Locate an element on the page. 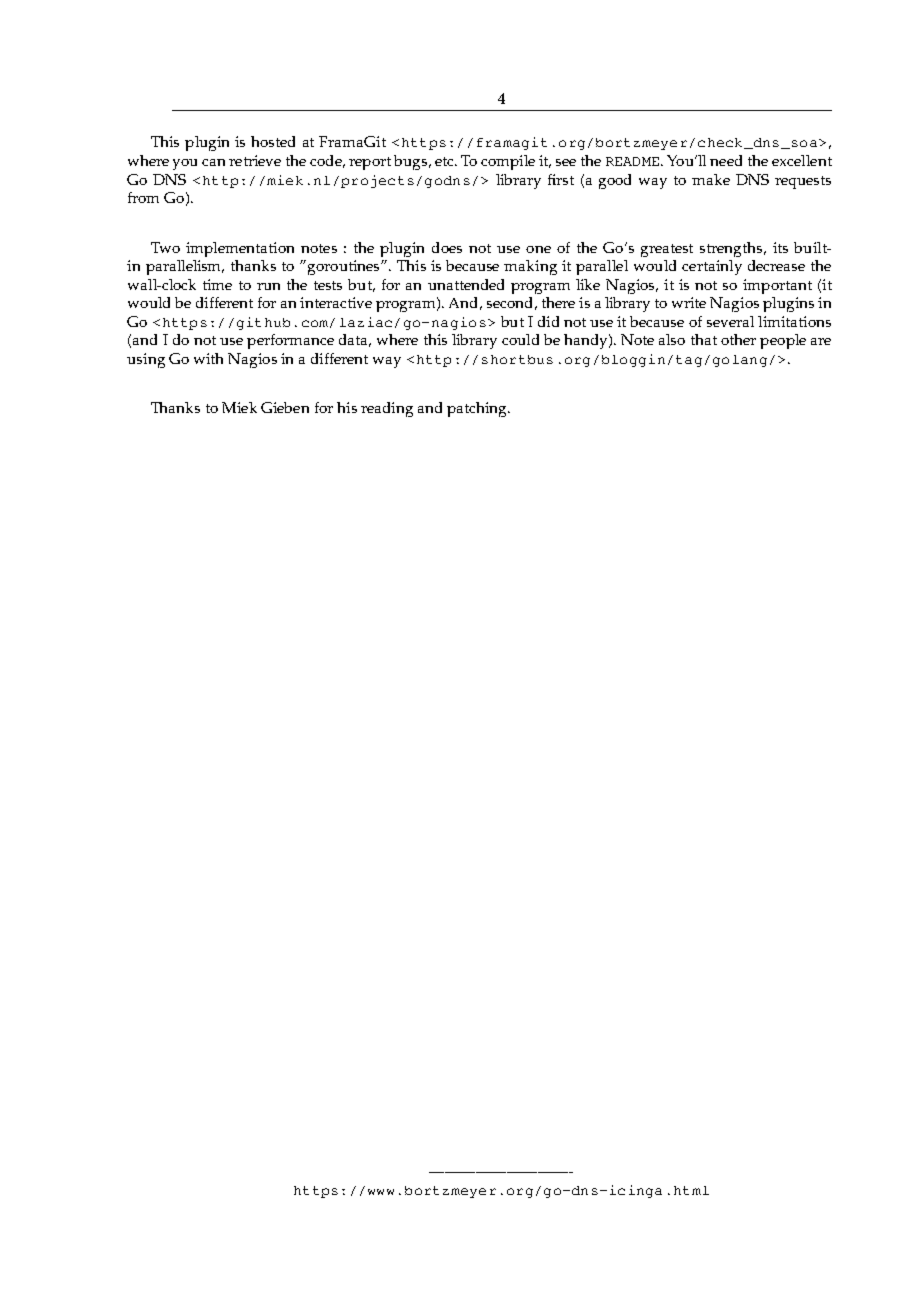  reading is located at coordinates (387, 409).
